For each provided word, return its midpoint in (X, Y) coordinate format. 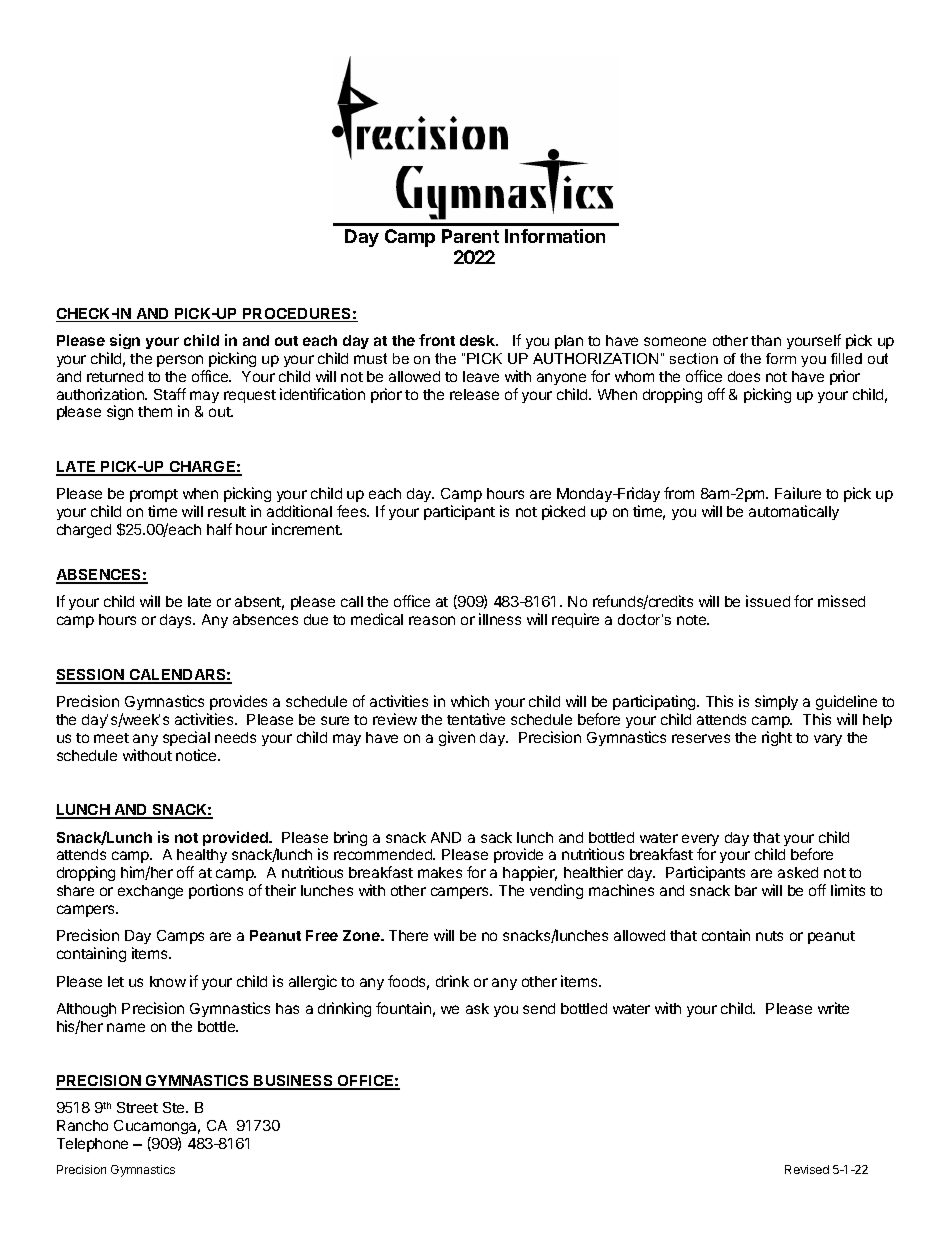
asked (798, 872)
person (180, 361)
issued (768, 601)
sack (496, 837)
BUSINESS (294, 1082)
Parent (470, 236)
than (766, 340)
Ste (175, 1107)
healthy (202, 858)
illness (500, 619)
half (219, 529)
